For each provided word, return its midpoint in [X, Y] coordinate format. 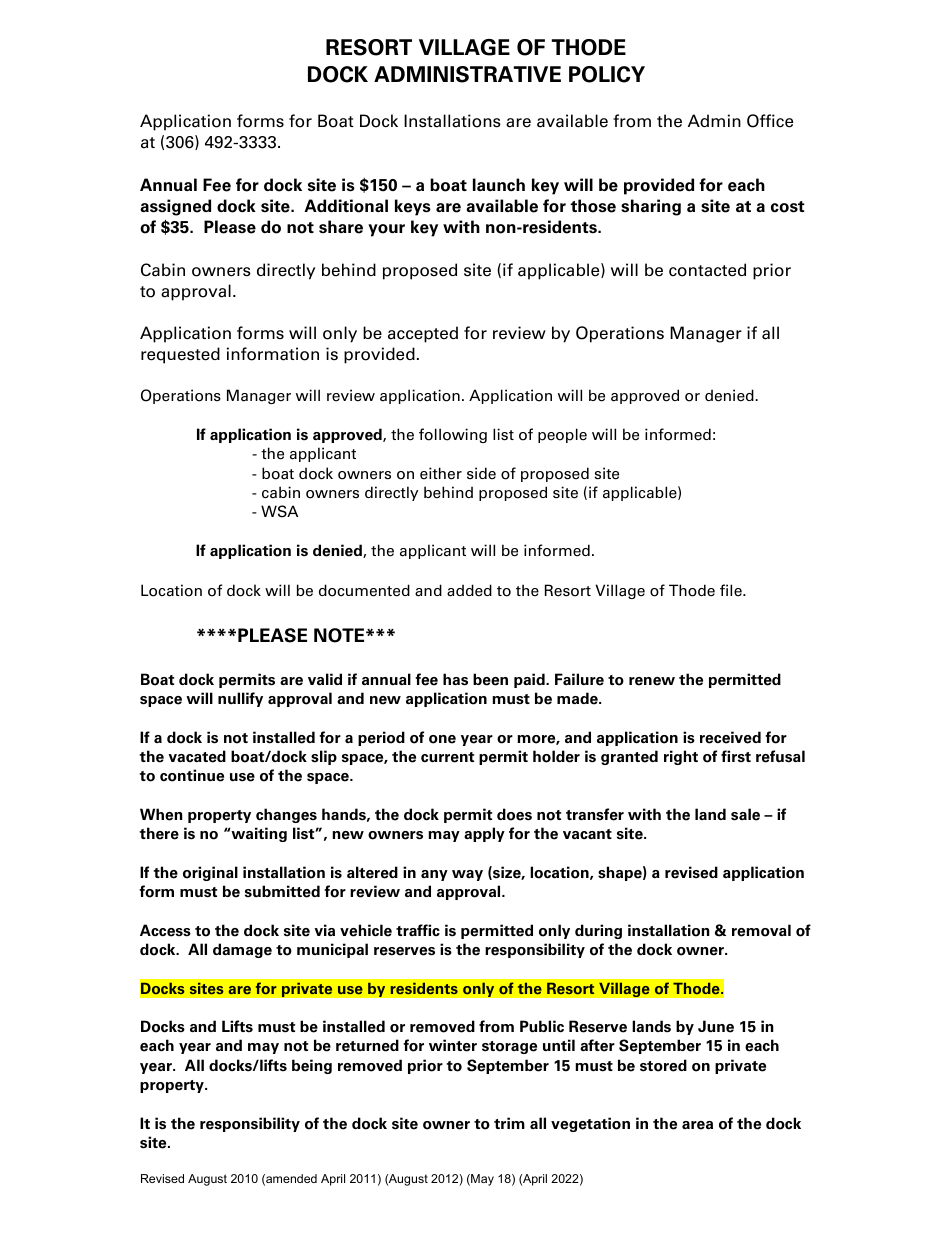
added [469, 590]
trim [509, 1123]
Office [770, 121]
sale [745, 814]
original [210, 873]
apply [484, 834]
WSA [279, 511]
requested [180, 355]
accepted [423, 334]
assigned [175, 207]
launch [499, 184]
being [312, 1066]
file [732, 590]
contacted [707, 270]
